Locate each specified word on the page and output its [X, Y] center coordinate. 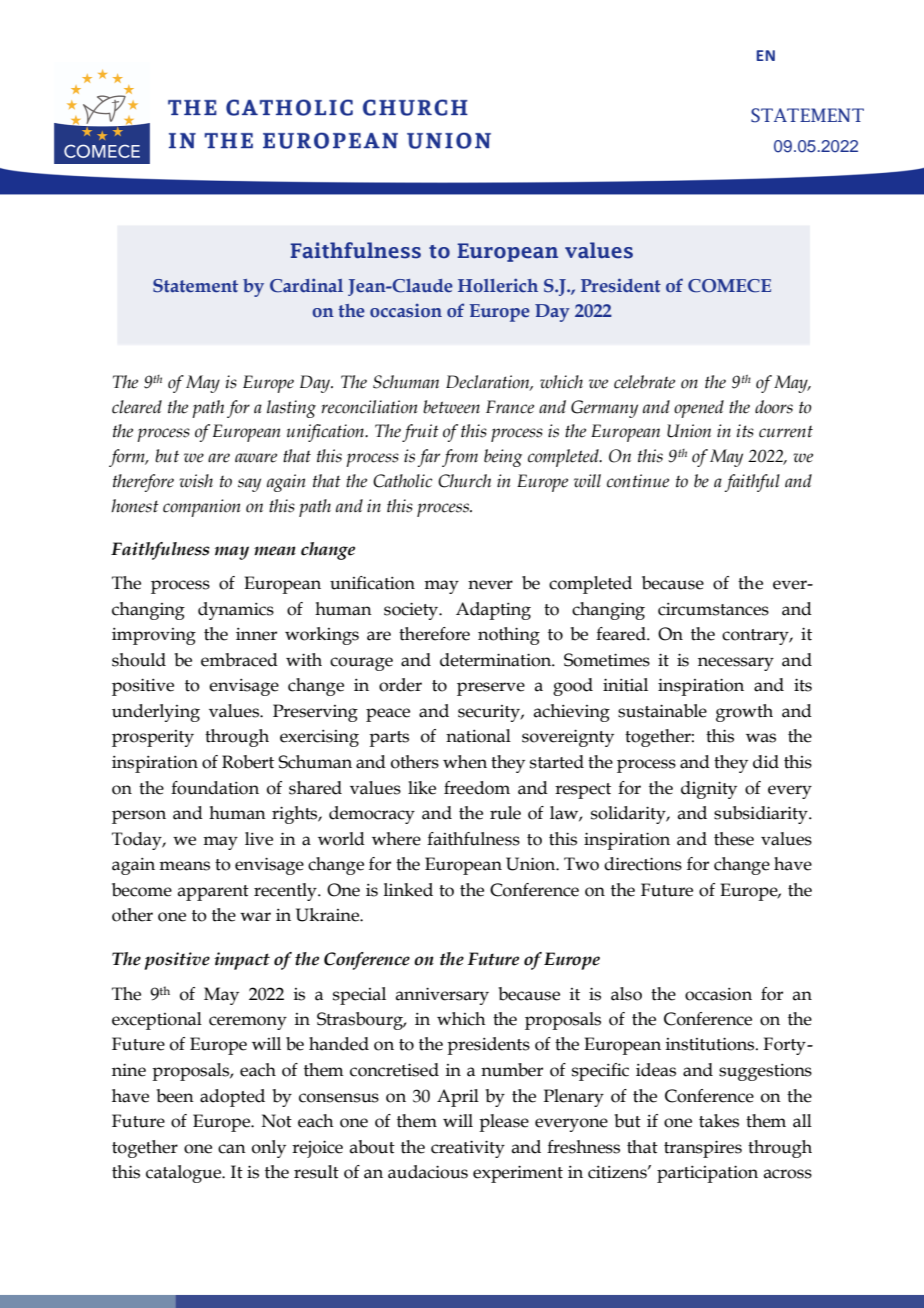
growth [744, 713]
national [478, 736]
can [232, 1149]
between [451, 407]
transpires [703, 1149]
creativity [468, 1149]
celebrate [644, 382]
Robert [248, 762]
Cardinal [306, 285]
